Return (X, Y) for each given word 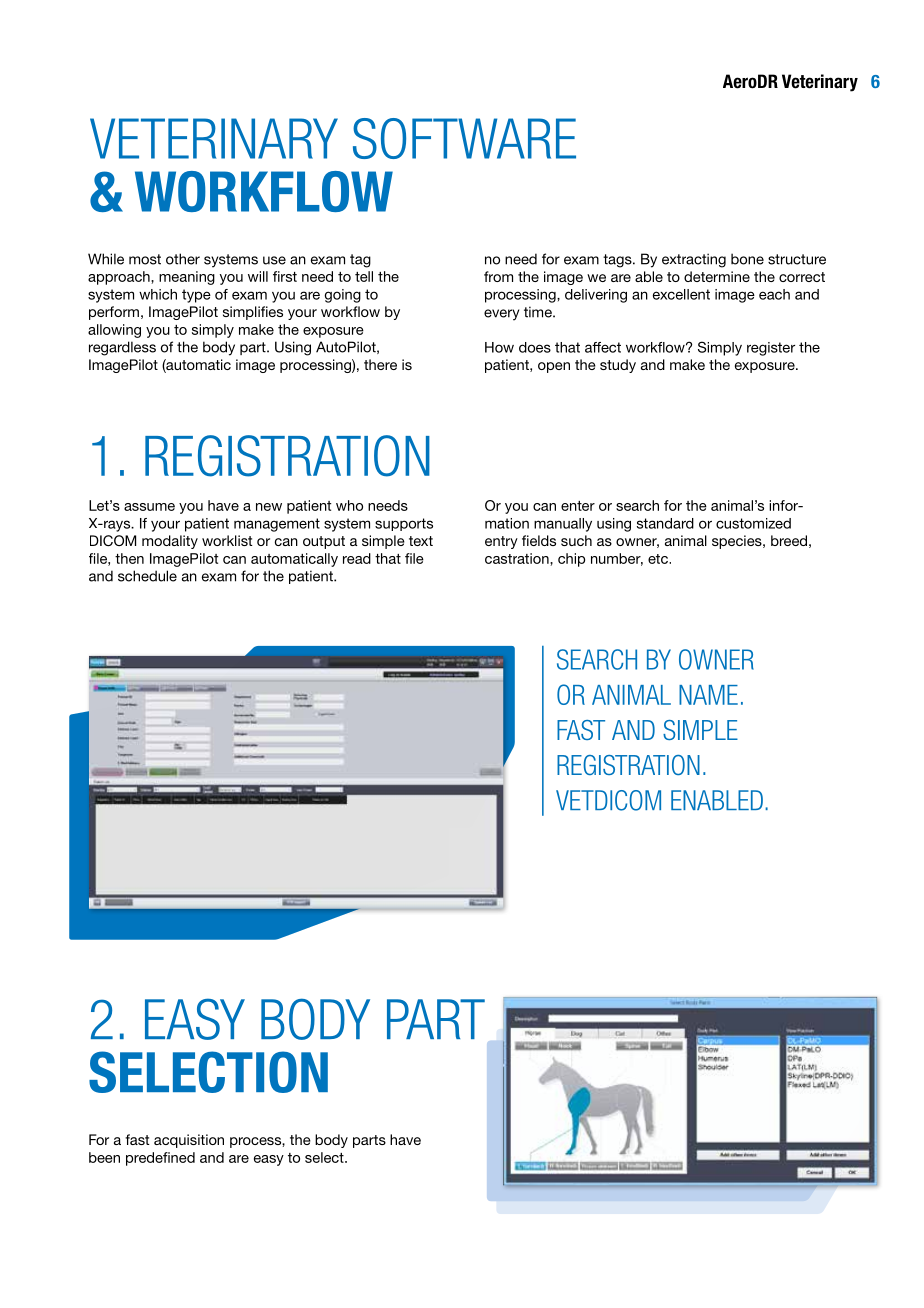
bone (747, 259)
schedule (147, 576)
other (183, 259)
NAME (708, 695)
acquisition (189, 1141)
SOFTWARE (464, 138)
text (421, 541)
